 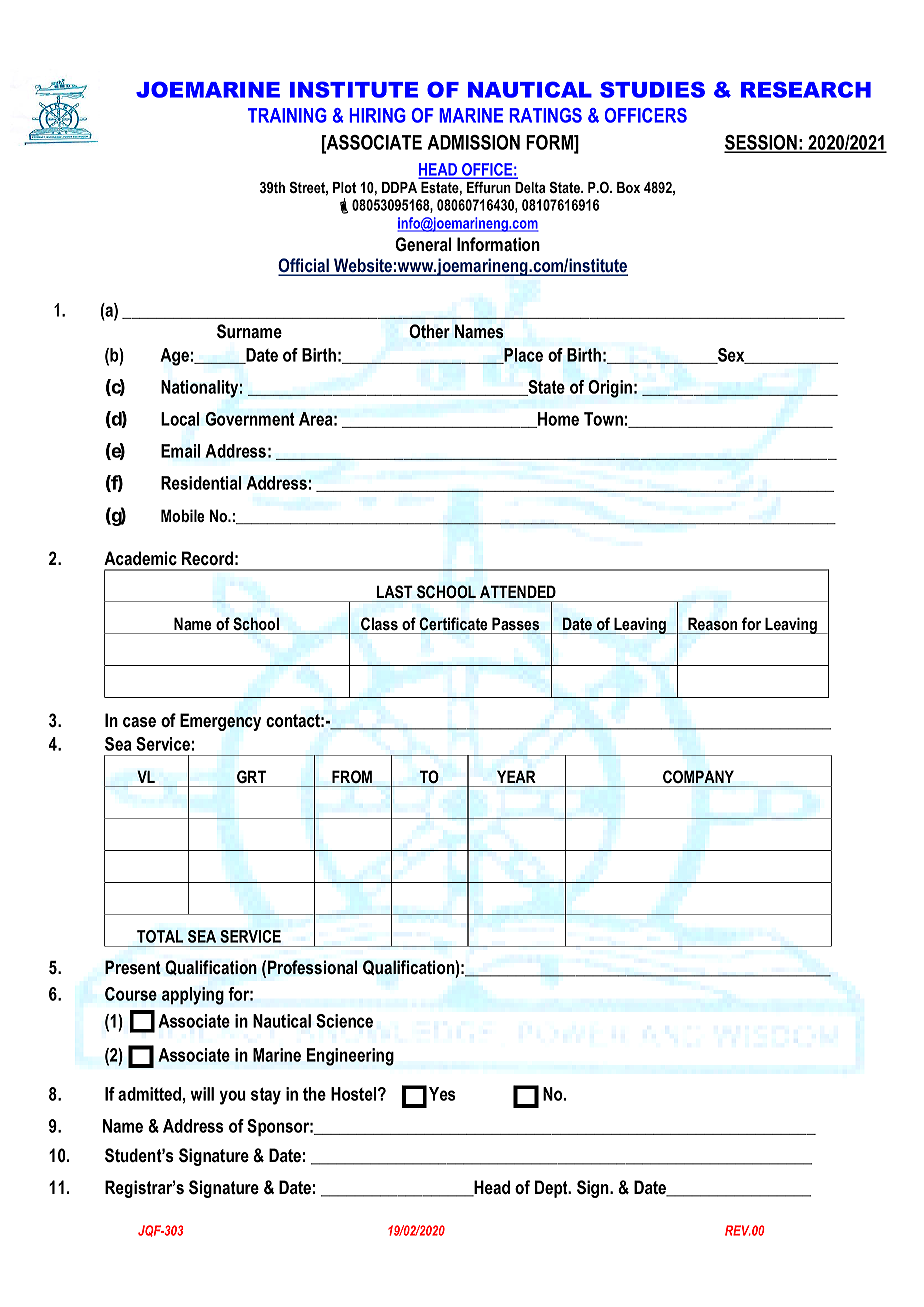 What do you see at coordinates (473, 142) in the document?
I see `ADMISSION` at bounding box center [473, 142].
